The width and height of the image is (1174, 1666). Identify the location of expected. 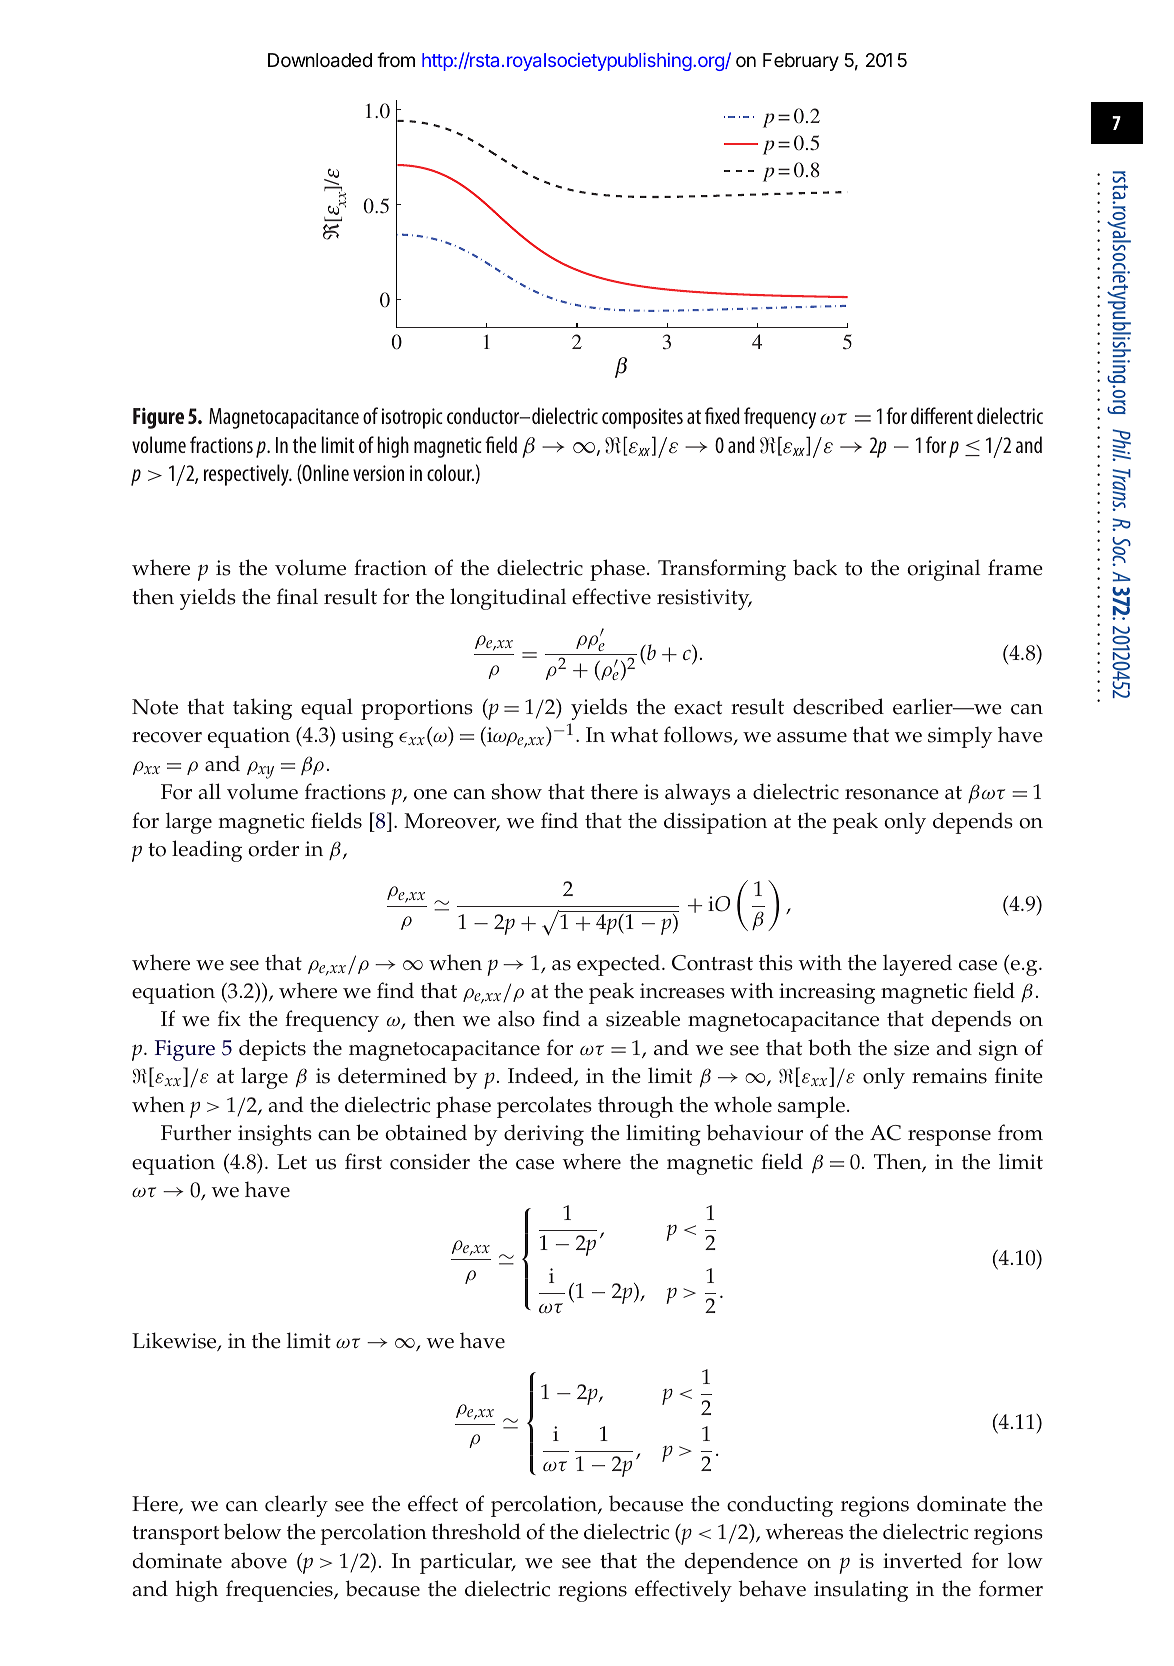
(620, 965).
